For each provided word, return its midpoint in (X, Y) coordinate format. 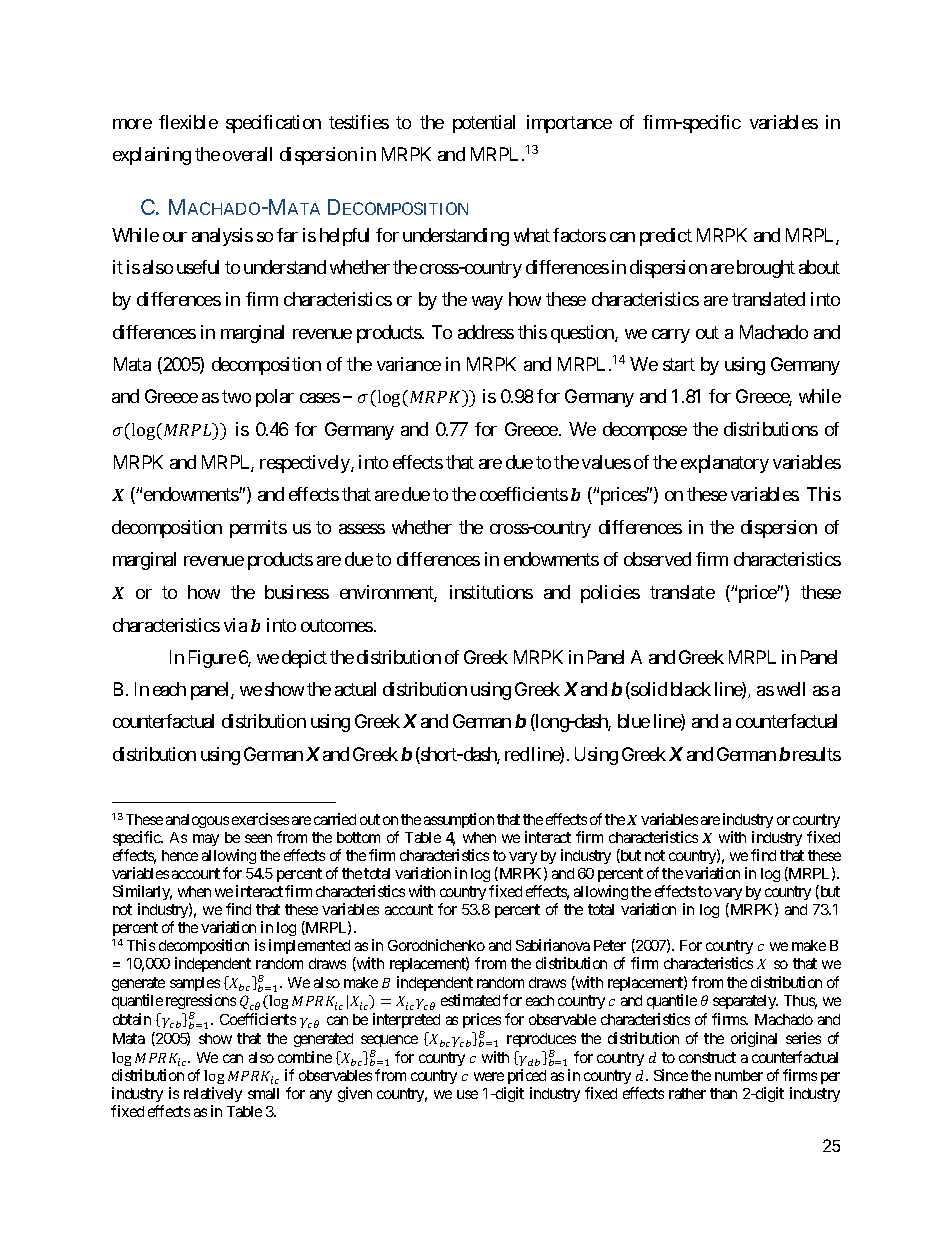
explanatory (725, 464)
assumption (459, 820)
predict (666, 237)
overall (247, 154)
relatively (213, 1094)
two (236, 397)
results (817, 754)
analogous (197, 821)
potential (484, 124)
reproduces (541, 1040)
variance (409, 364)
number (739, 1075)
